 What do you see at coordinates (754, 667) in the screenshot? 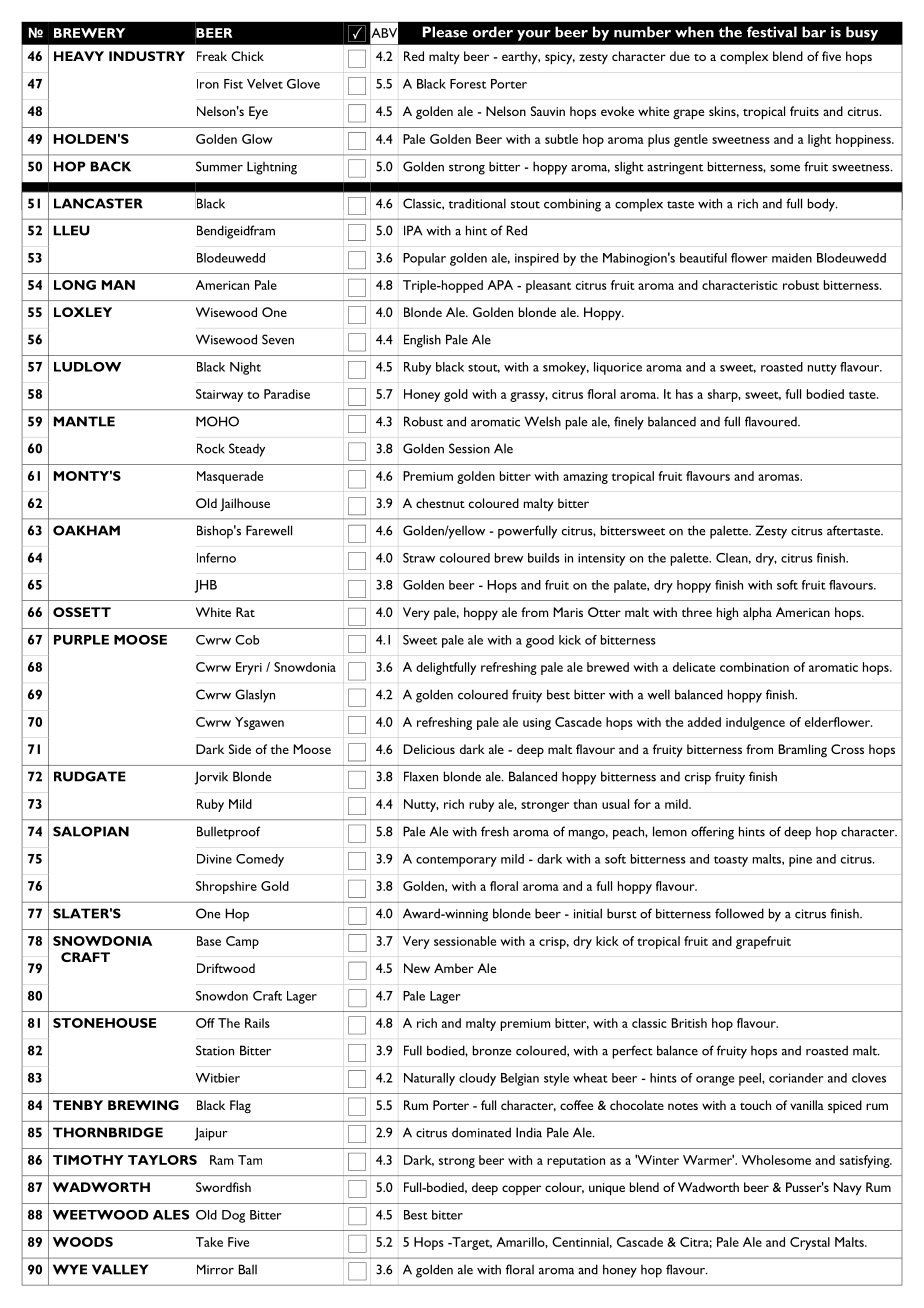
I see `combination` at bounding box center [754, 667].
